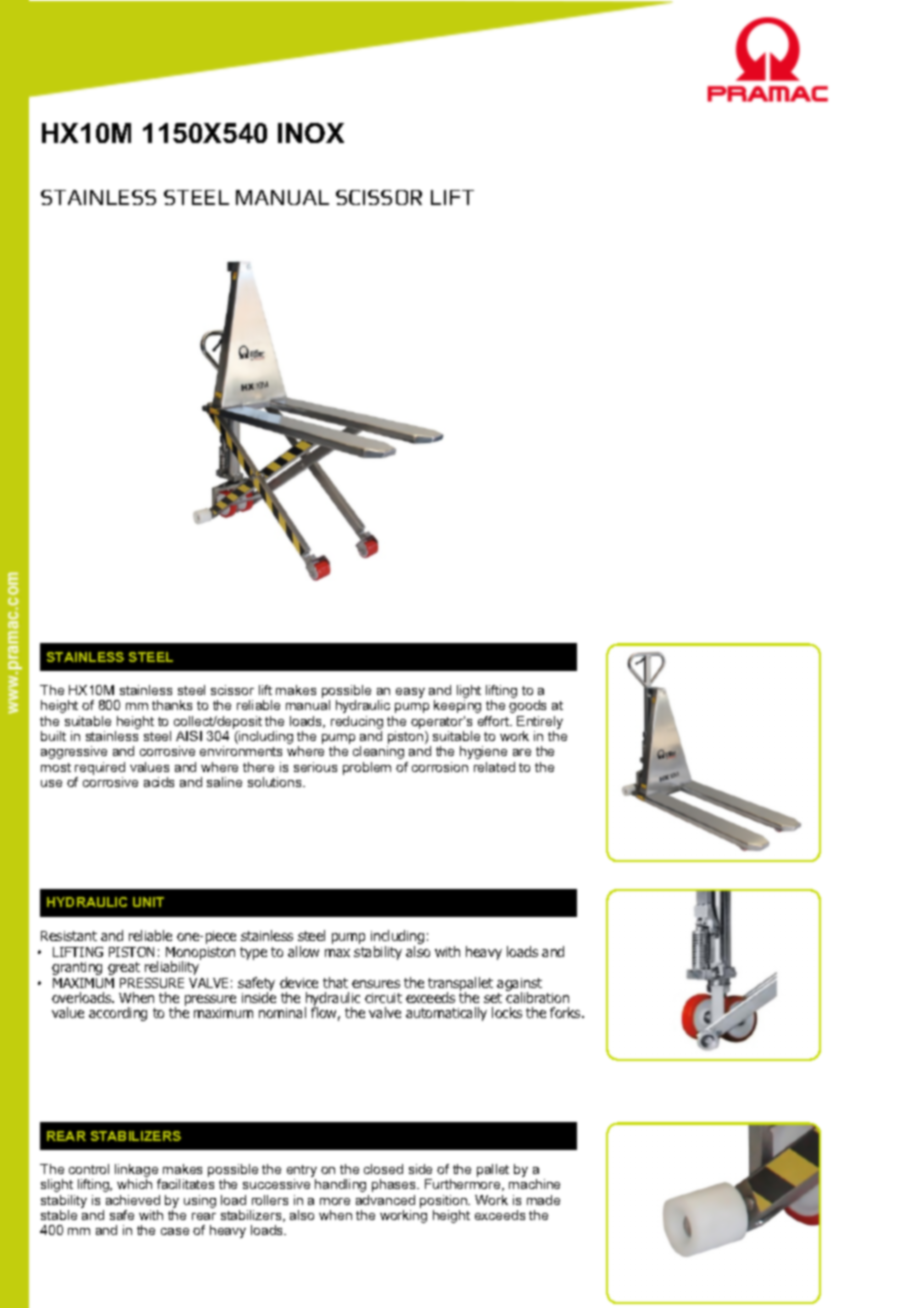 The height and width of the screenshot is (1308, 924). I want to click on easy, so click(410, 693).
